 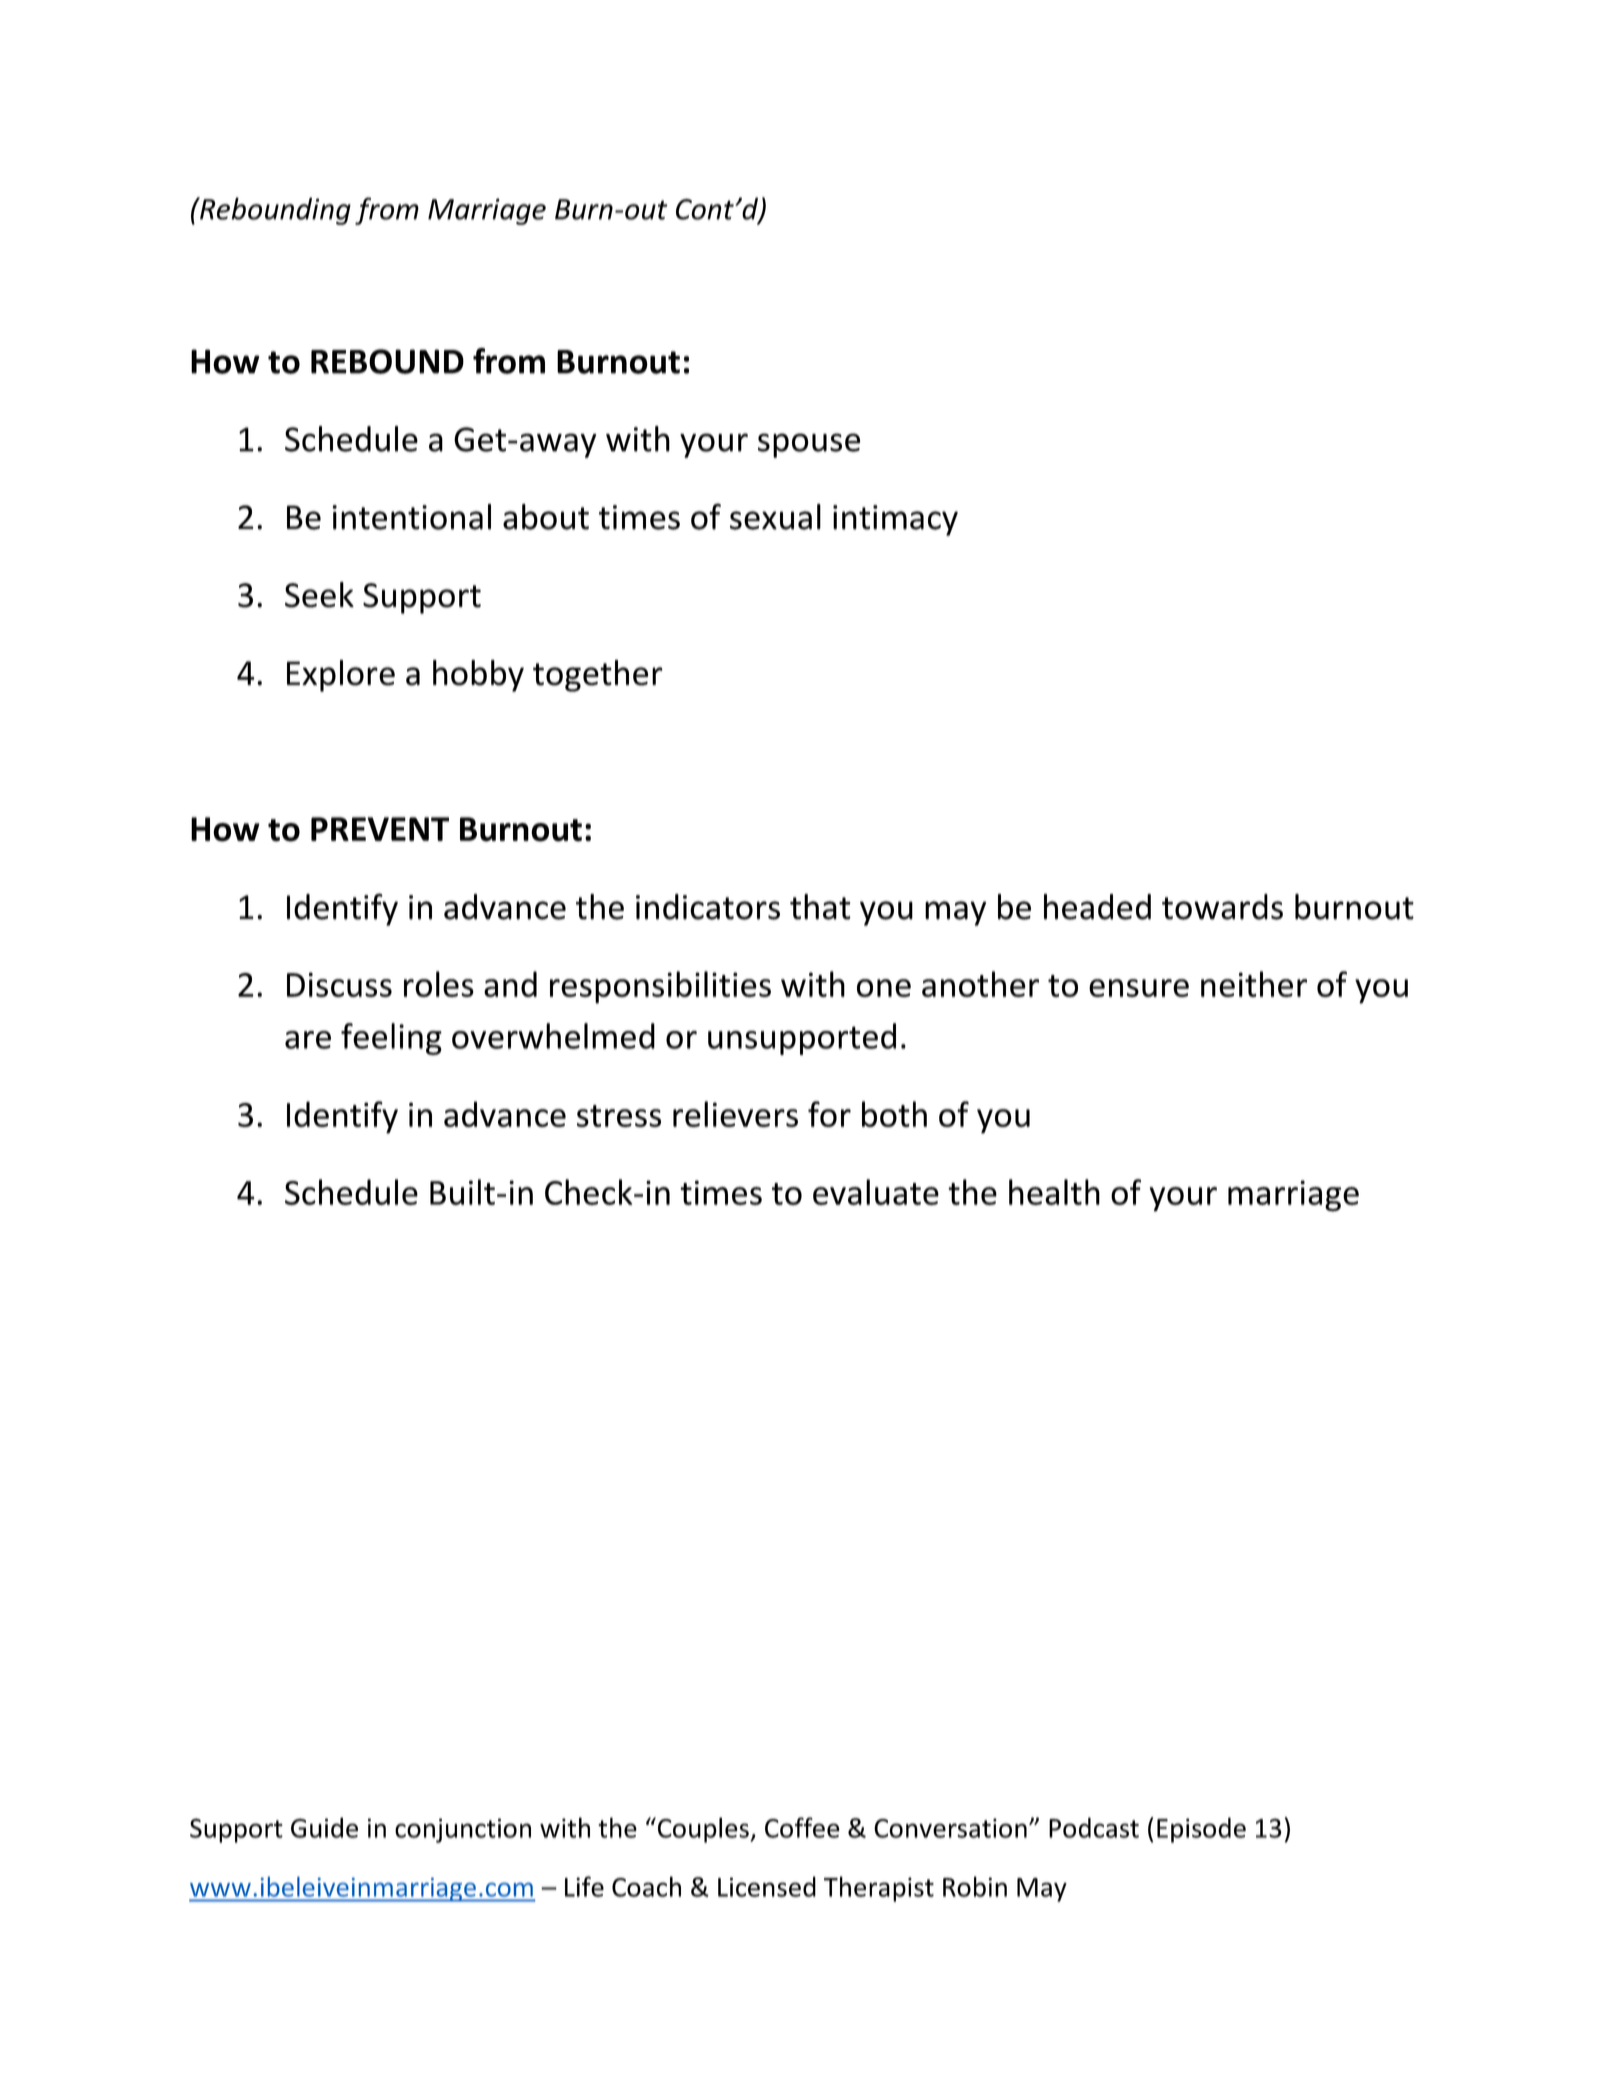 I want to click on intimacy, so click(x=895, y=520).
